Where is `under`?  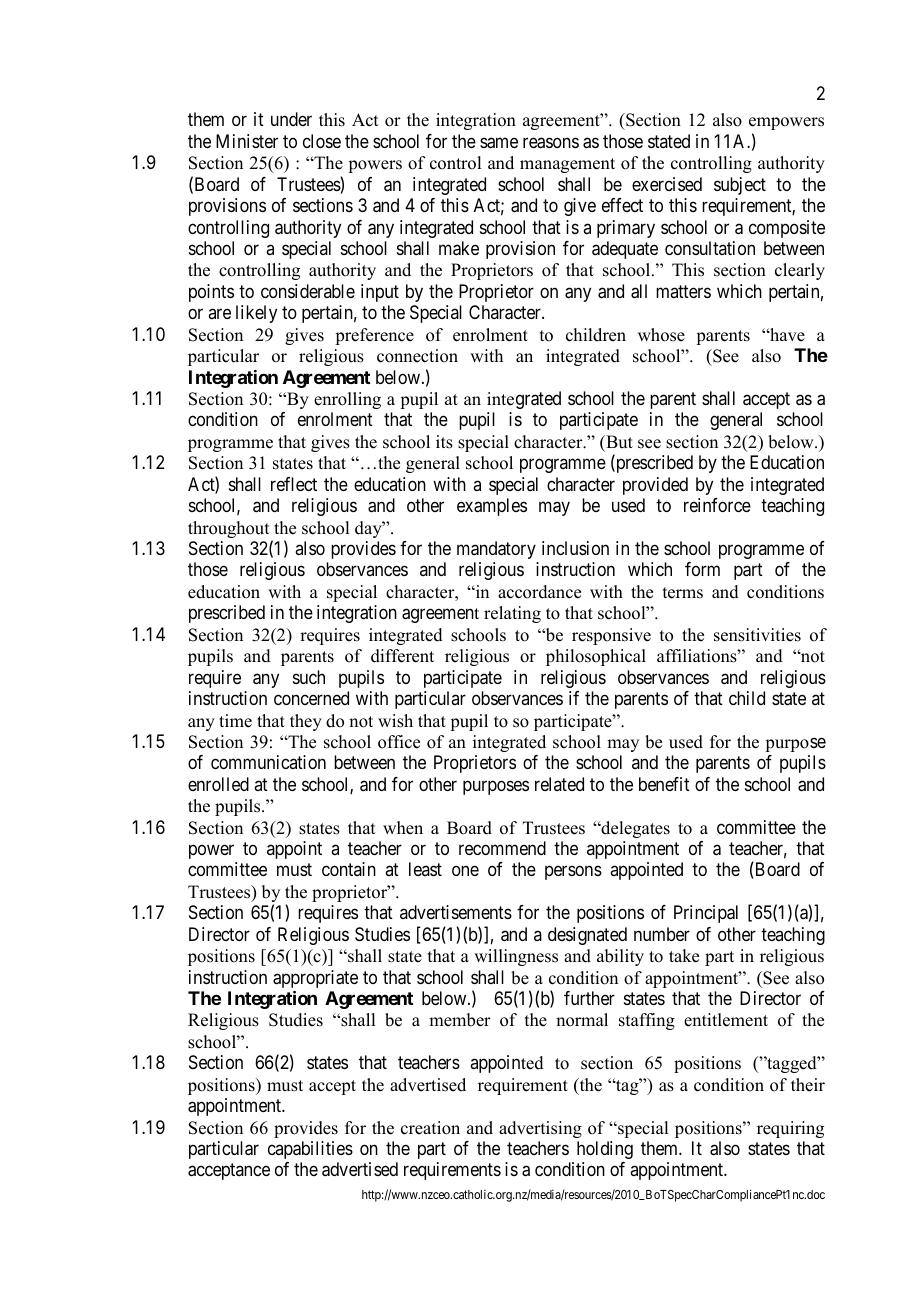
under is located at coordinates (291, 119).
